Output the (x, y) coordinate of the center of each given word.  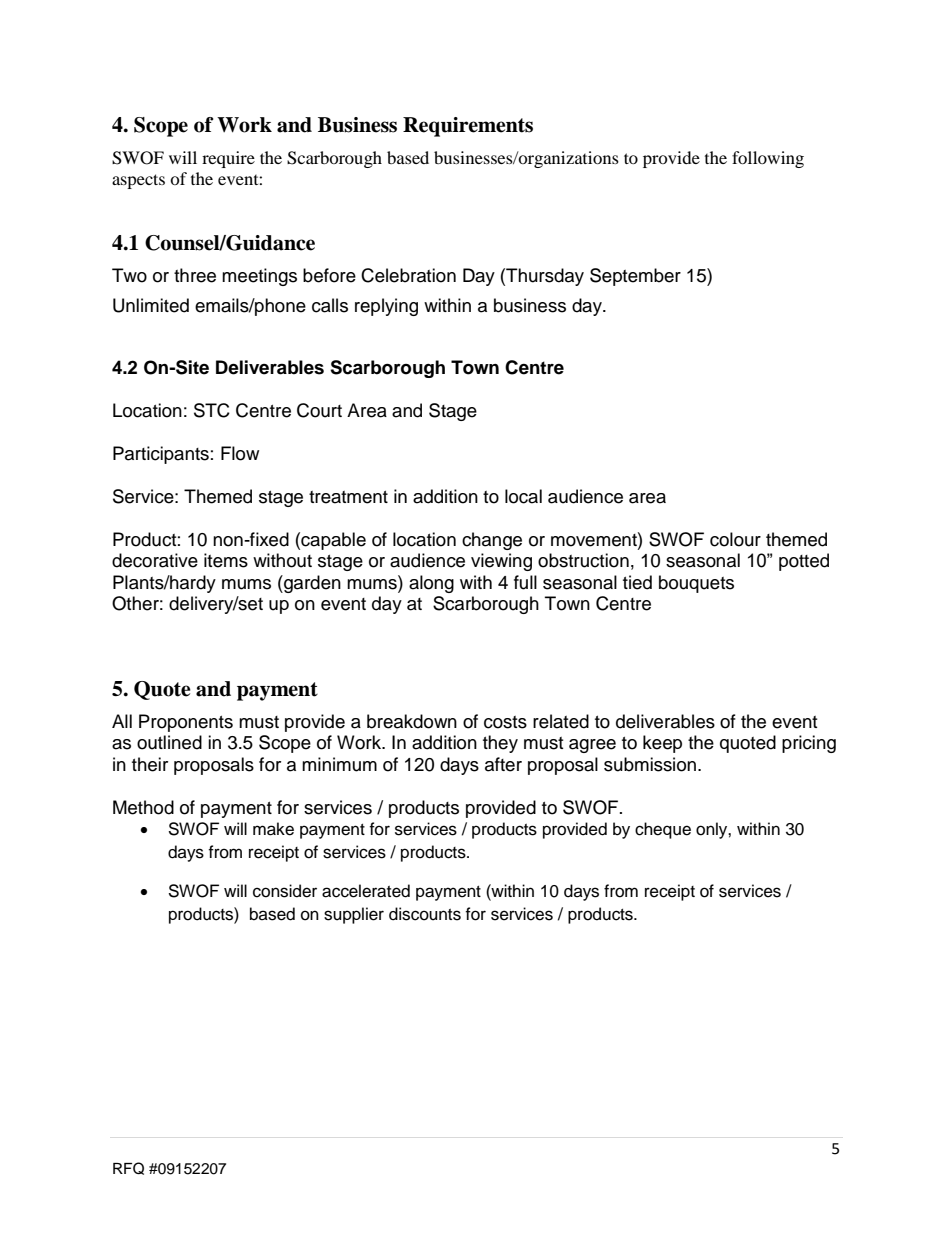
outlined (169, 742)
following (768, 159)
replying (386, 307)
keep (662, 744)
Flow (240, 453)
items (226, 560)
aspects (138, 181)
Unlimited (151, 305)
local (523, 496)
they (500, 744)
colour (735, 539)
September (635, 277)
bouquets (696, 584)
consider (285, 891)
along (431, 584)
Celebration (408, 275)
